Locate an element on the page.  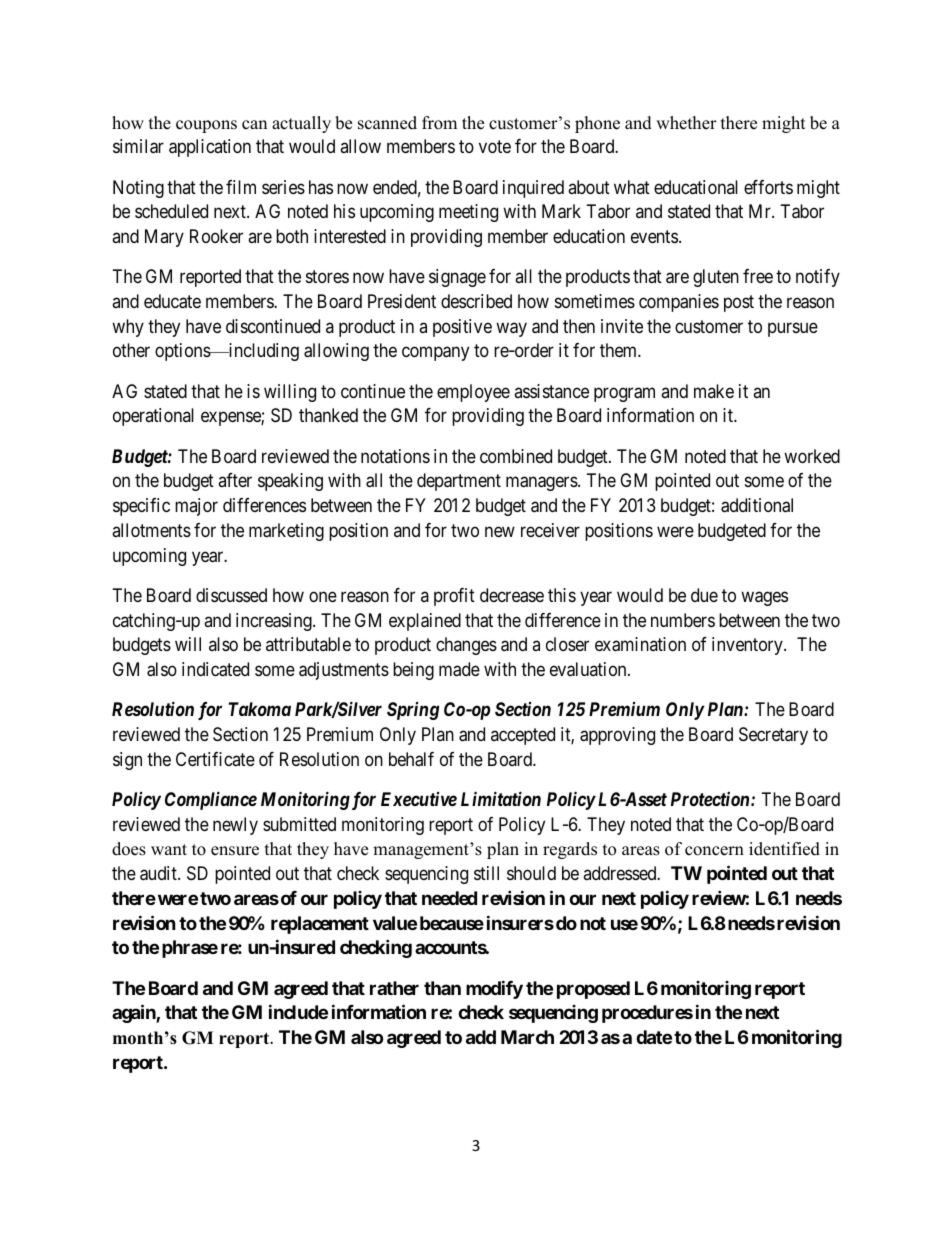
profit is located at coordinates (454, 597).
